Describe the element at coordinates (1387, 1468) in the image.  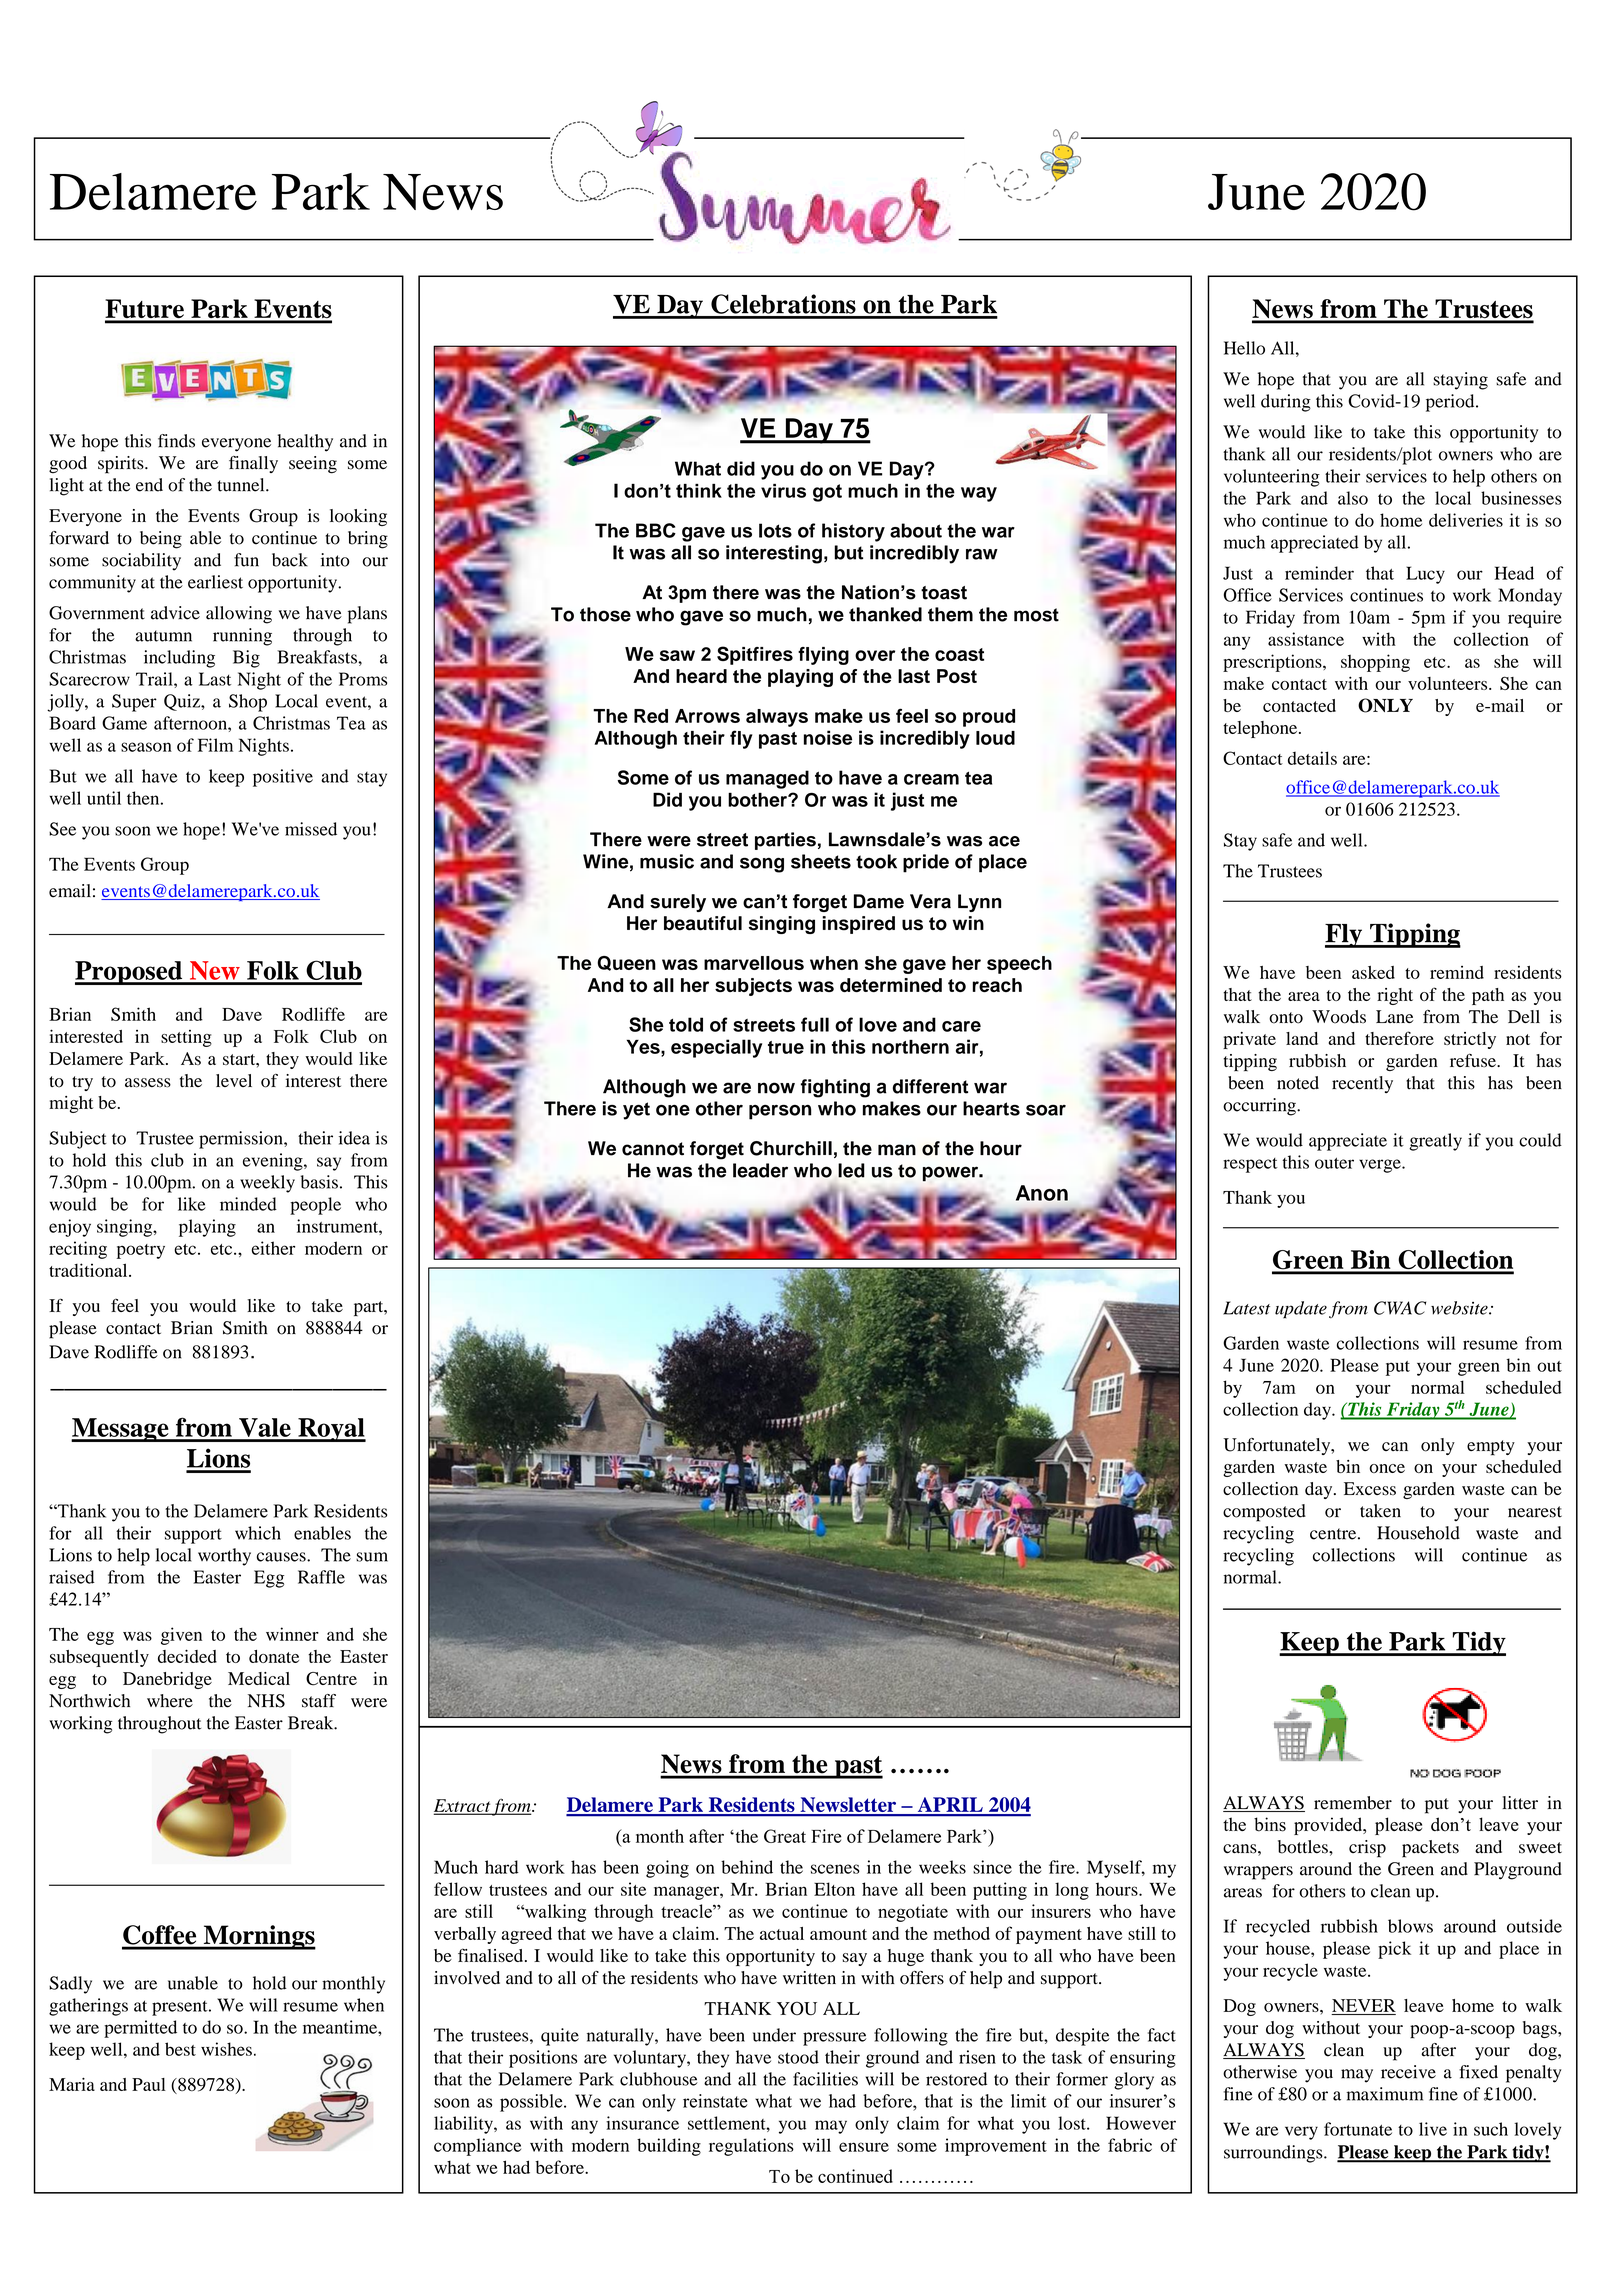
I see `once` at that location.
